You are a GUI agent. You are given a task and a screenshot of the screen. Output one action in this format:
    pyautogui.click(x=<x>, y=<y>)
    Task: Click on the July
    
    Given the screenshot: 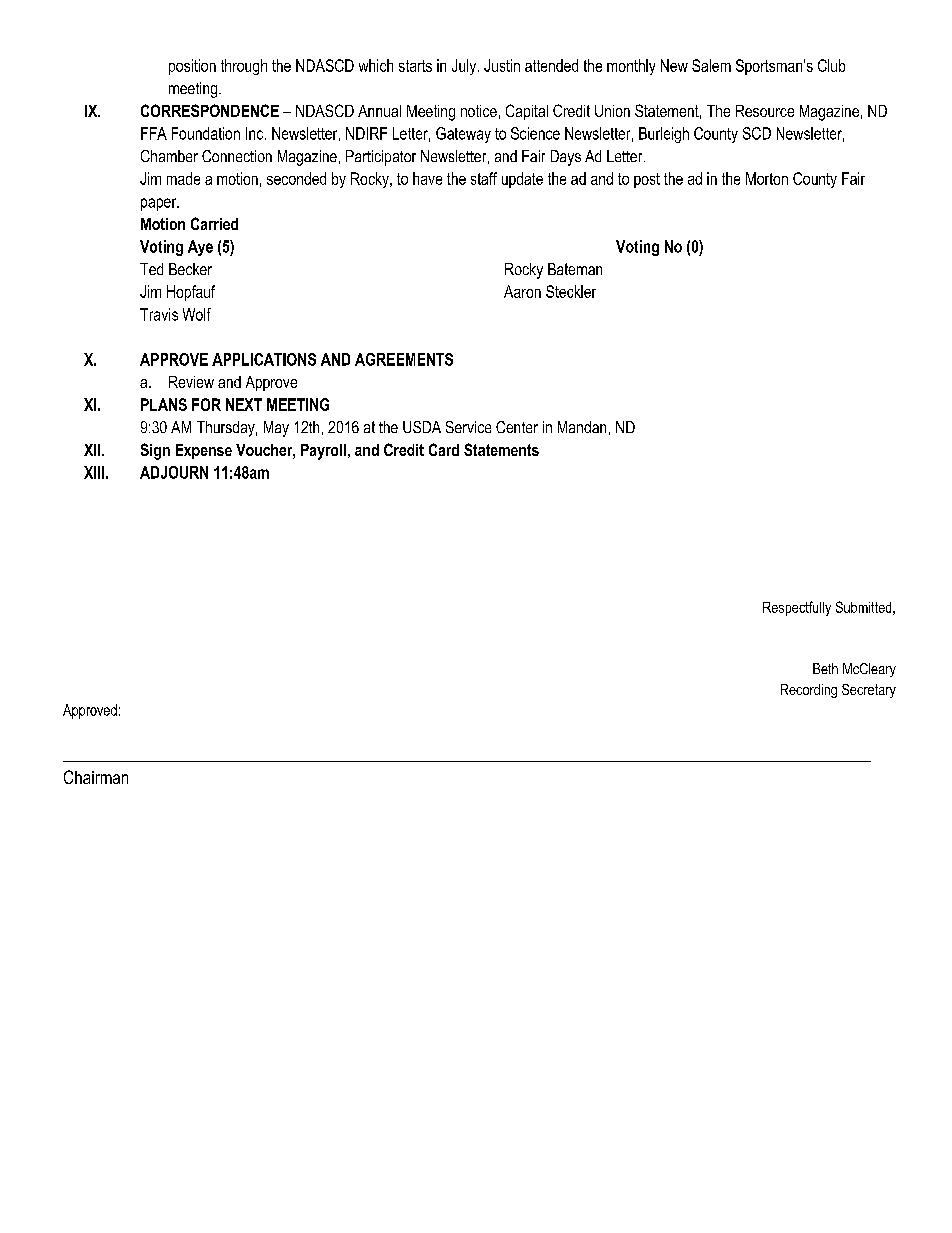 What is the action you would take?
    pyautogui.click(x=465, y=67)
